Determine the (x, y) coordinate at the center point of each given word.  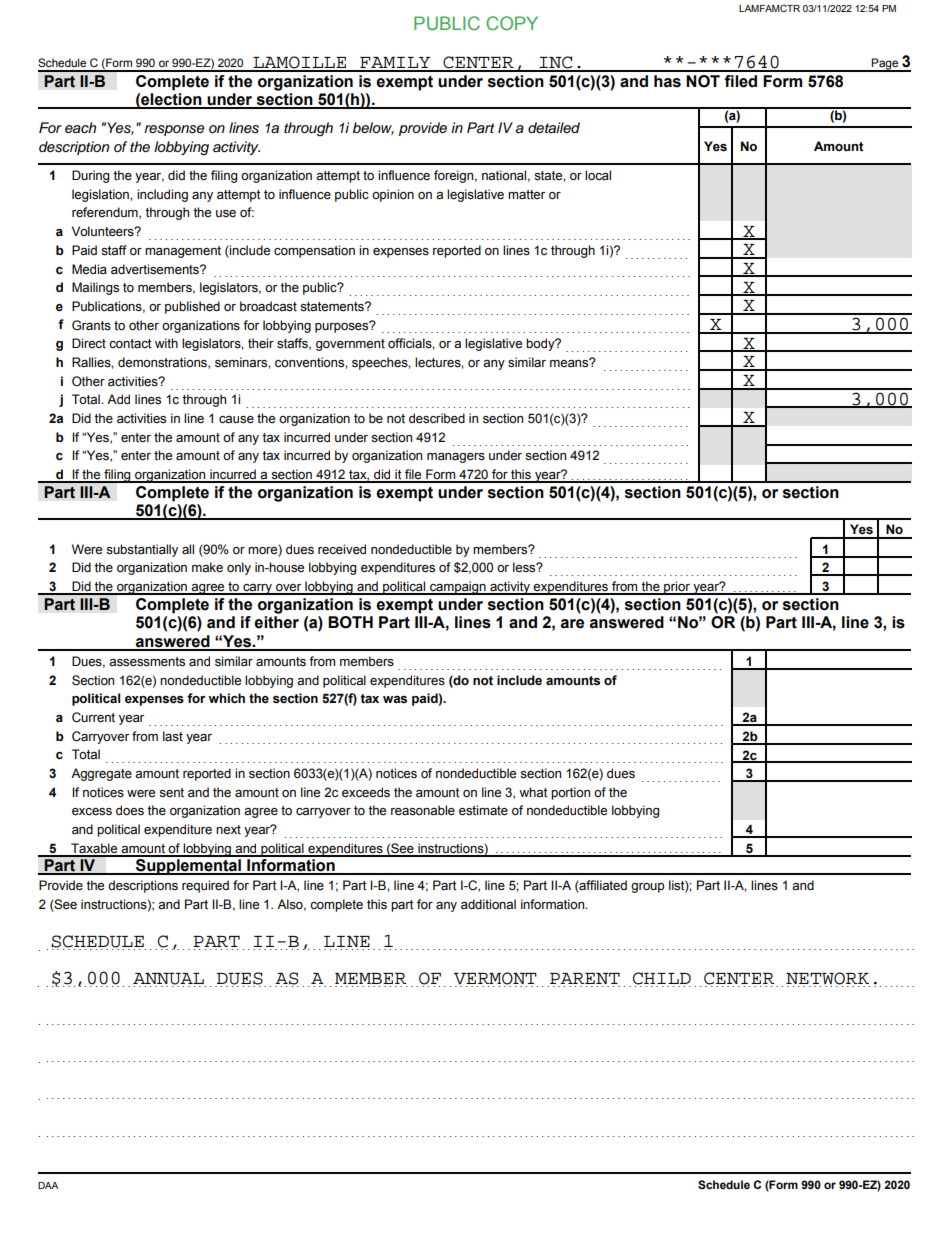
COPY (512, 23)
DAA (48, 1185)
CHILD (662, 979)
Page (885, 64)
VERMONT (496, 979)
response (174, 130)
